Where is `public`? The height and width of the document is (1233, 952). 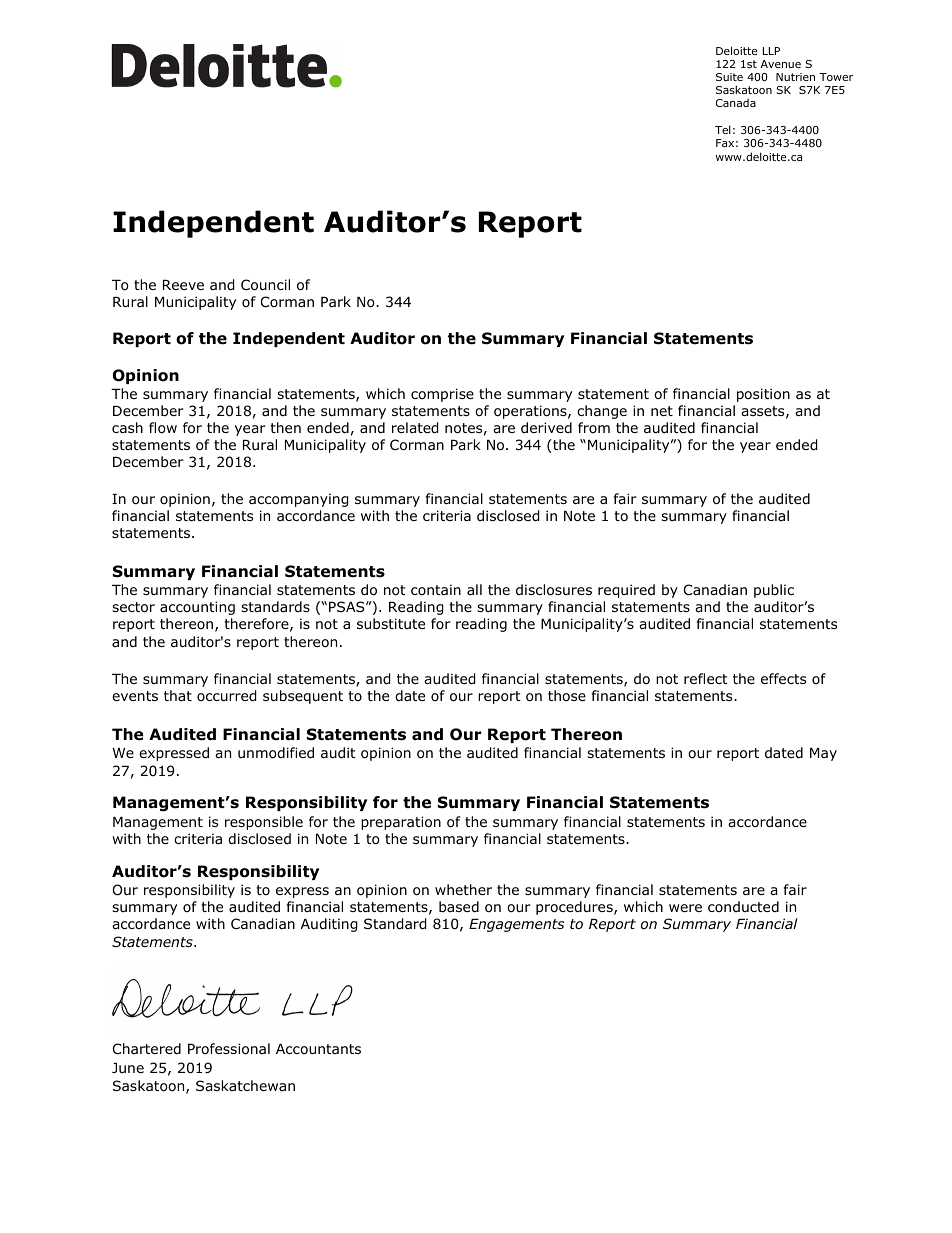 public is located at coordinates (774, 591).
